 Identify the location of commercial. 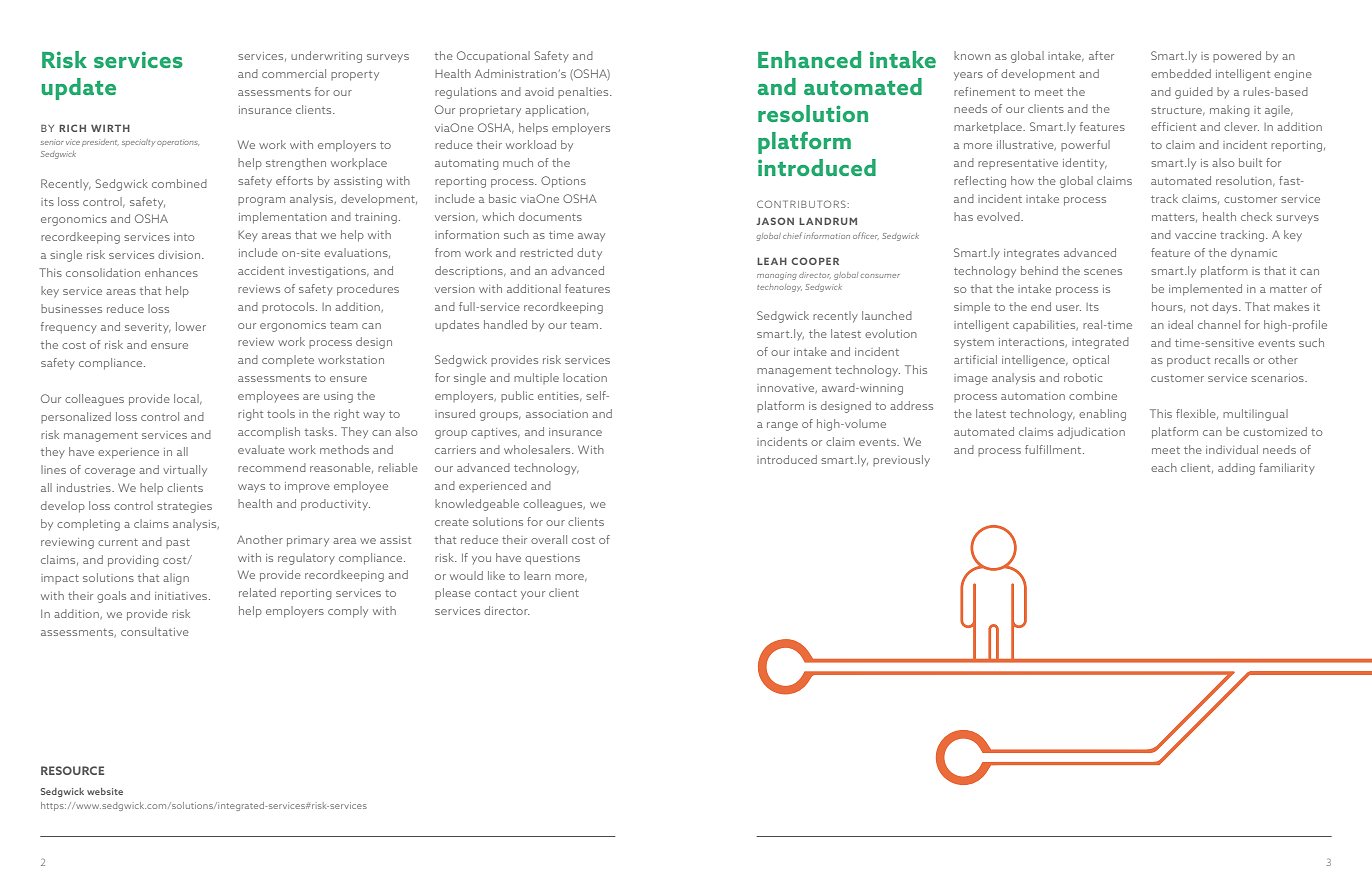
(294, 73).
